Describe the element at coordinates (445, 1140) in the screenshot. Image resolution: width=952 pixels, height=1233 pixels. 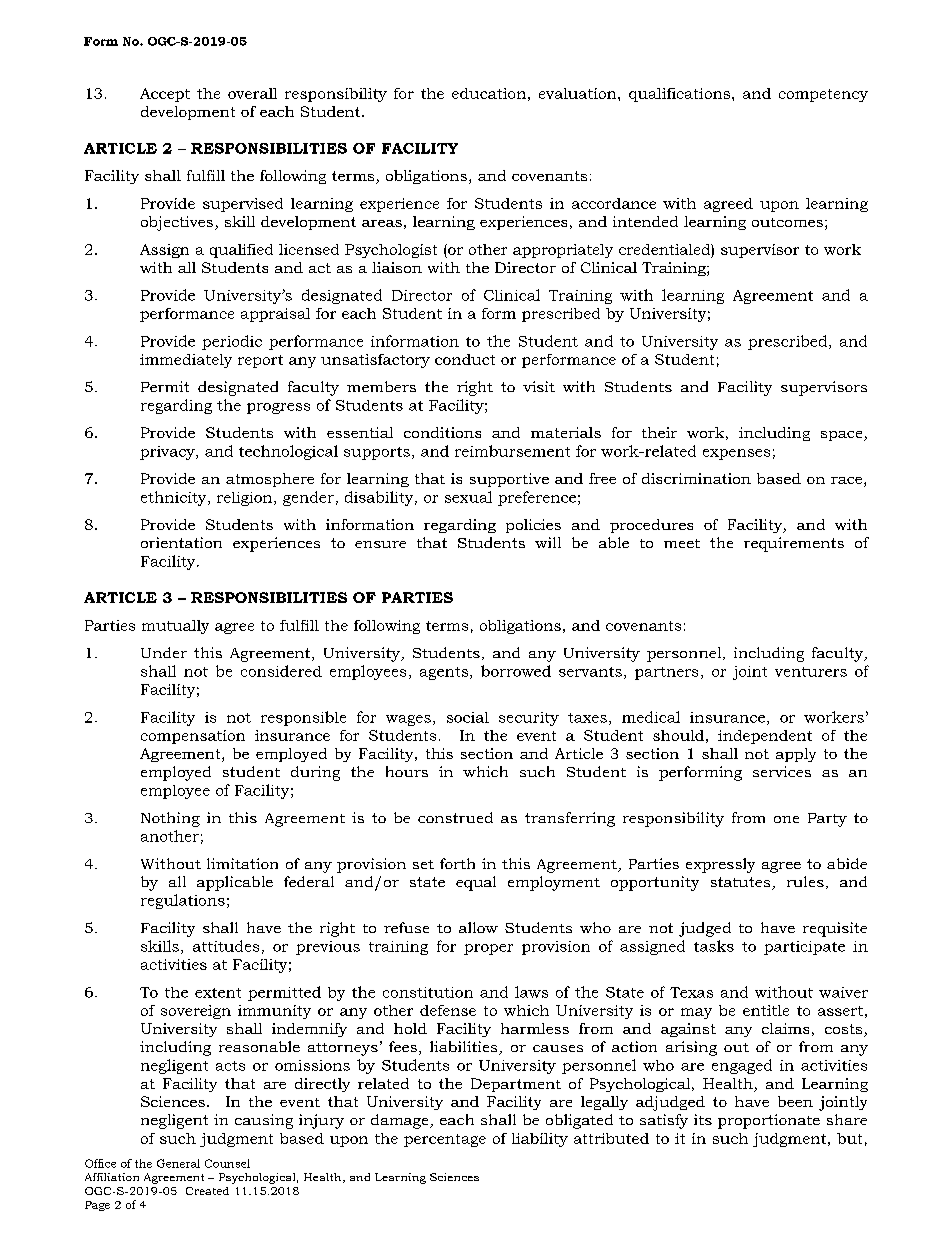
I see `percentage` at that location.
